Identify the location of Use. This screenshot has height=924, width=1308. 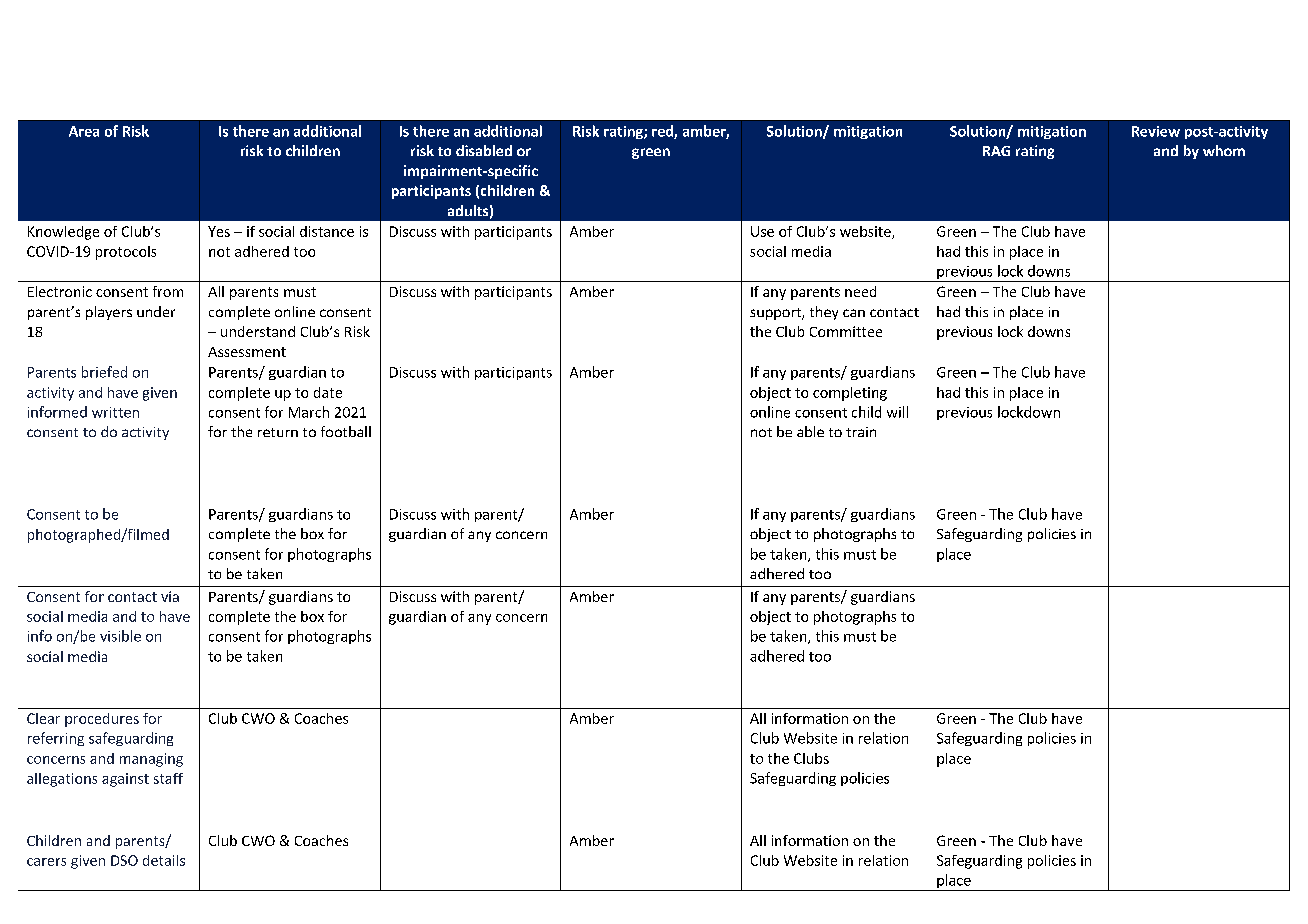
(762, 231).
